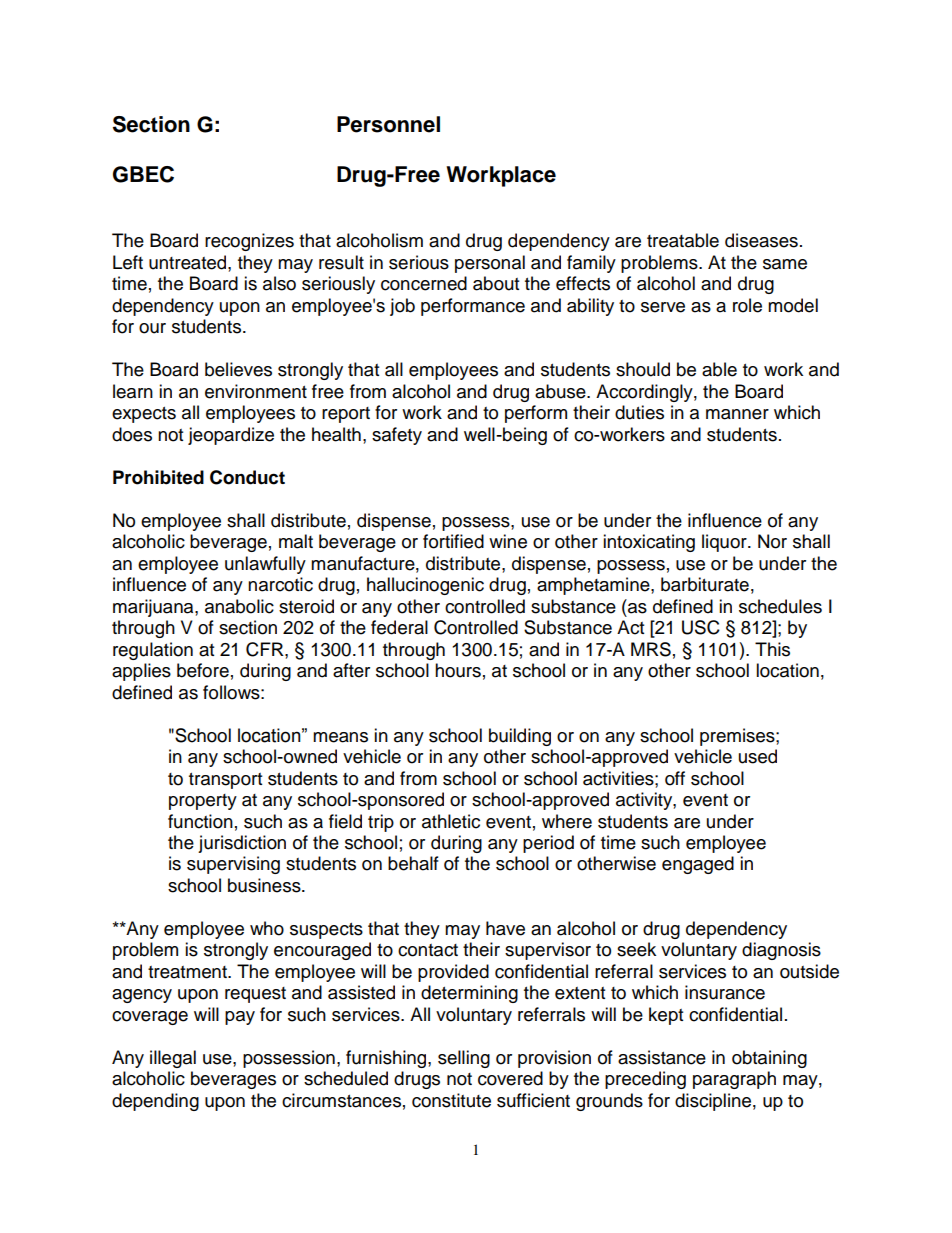 This page has width=952, height=1233. What do you see at coordinates (761, 240) in the page?
I see `diseases` at bounding box center [761, 240].
